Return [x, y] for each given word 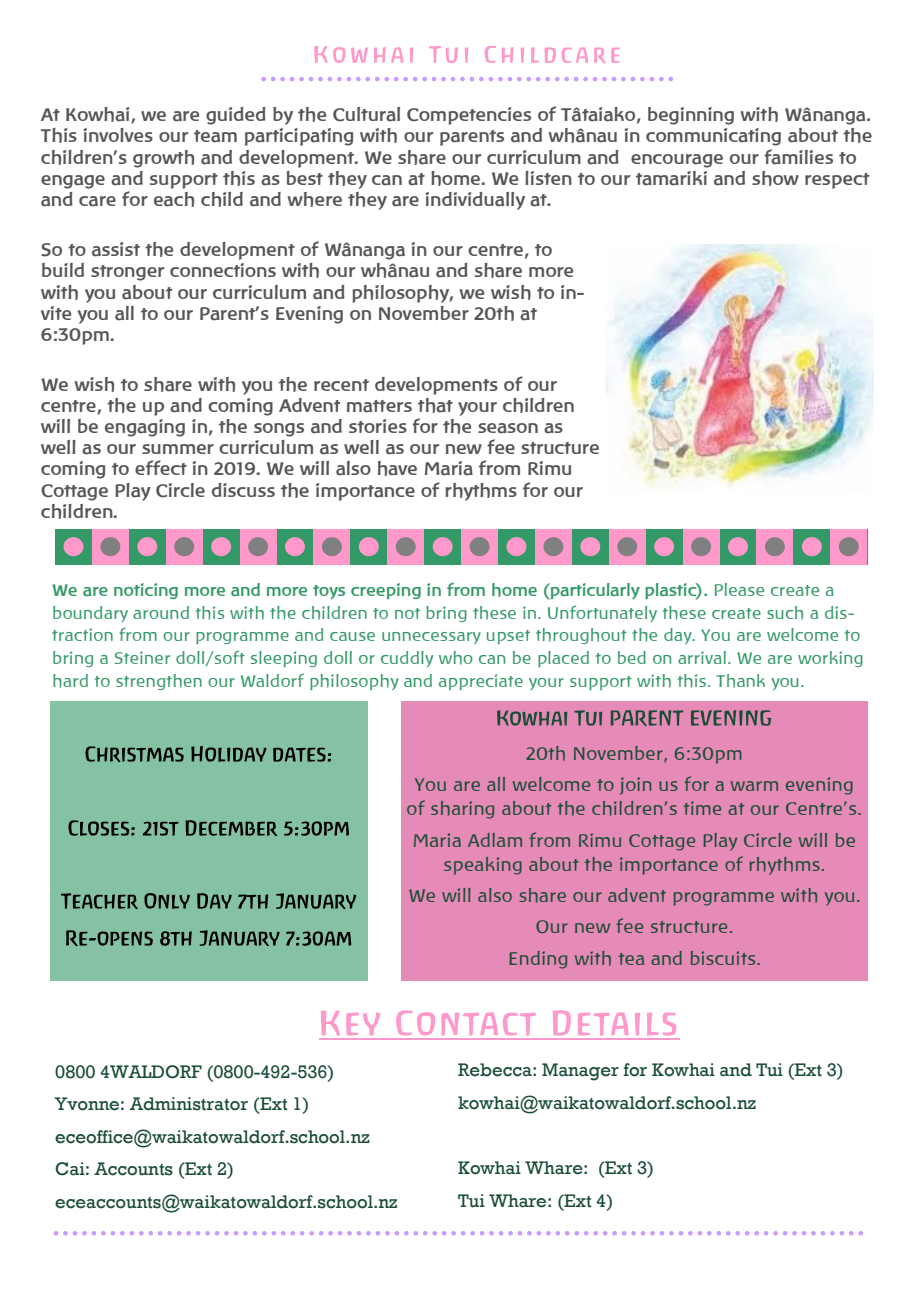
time [702, 808]
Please [739, 589]
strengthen [159, 682]
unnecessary [431, 638]
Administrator [188, 1104]
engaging [145, 428]
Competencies [469, 116]
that [435, 405]
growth [163, 159]
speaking [483, 866]
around [161, 612]
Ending [538, 960]
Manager [580, 1072]
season [508, 428]
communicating [713, 137]
